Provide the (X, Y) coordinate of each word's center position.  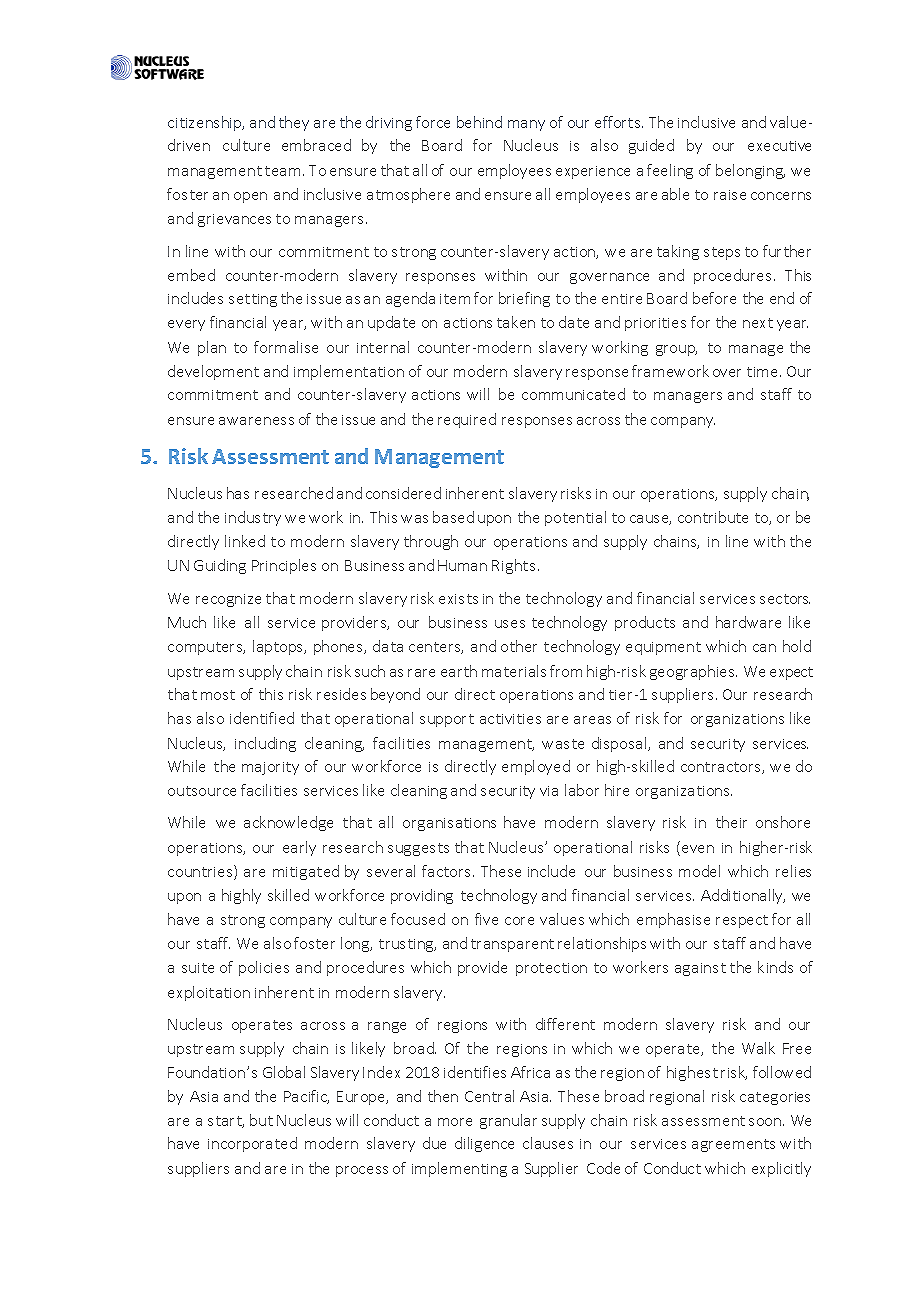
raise (730, 195)
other (519, 646)
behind (479, 122)
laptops (279, 647)
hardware (748, 622)
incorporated (252, 1144)
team (284, 171)
